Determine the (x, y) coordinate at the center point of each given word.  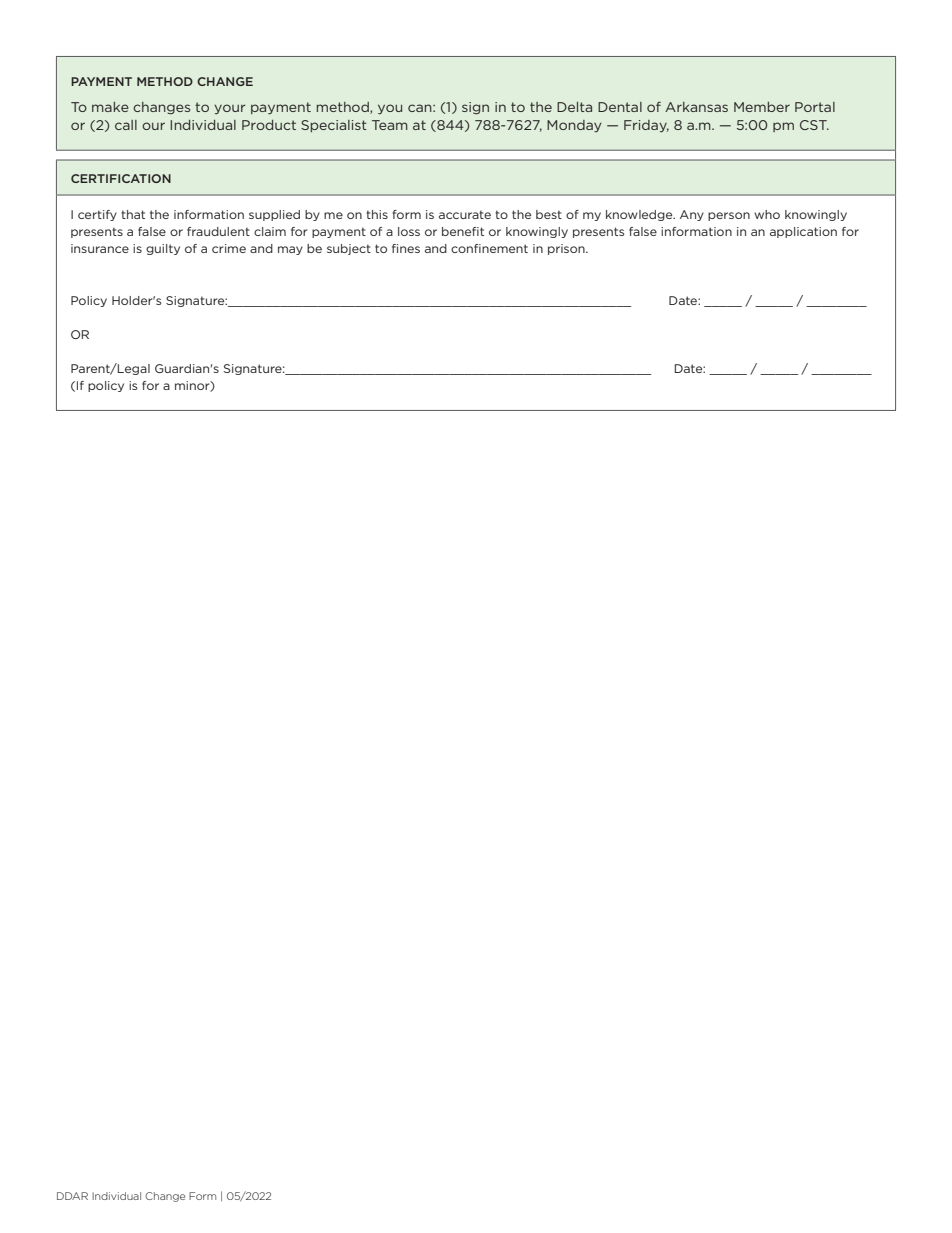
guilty (163, 249)
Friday (646, 126)
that (133, 214)
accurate (465, 214)
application (803, 232)
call (126, 125)
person (729, 216)
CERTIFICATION (121, 178)
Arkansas (696, 107)
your (230, 109)
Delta (574, 107)
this (377, 214)
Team (390, 125)
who (767, 214)
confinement (489, 248)
